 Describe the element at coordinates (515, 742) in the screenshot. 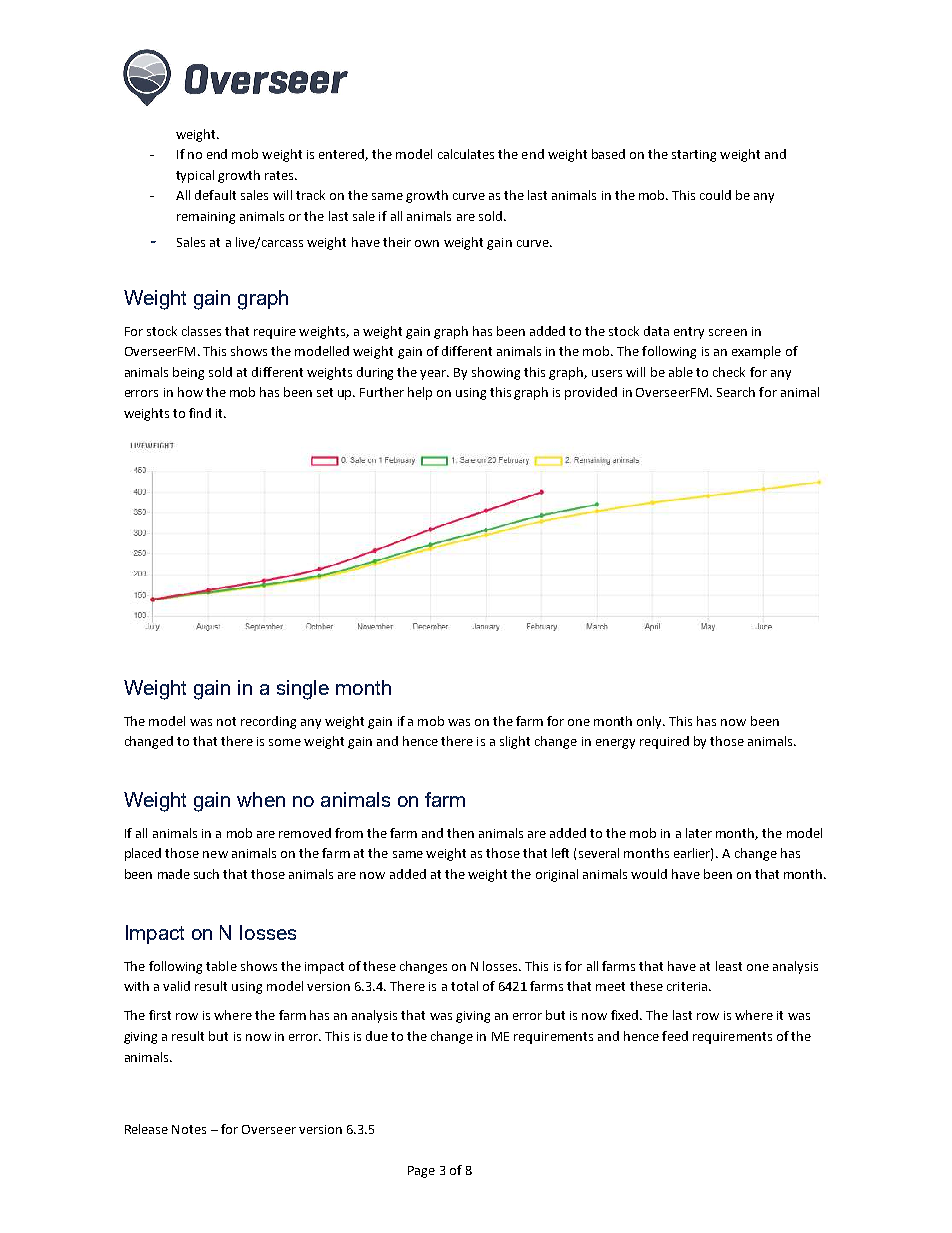

I see `slight` at that location.
